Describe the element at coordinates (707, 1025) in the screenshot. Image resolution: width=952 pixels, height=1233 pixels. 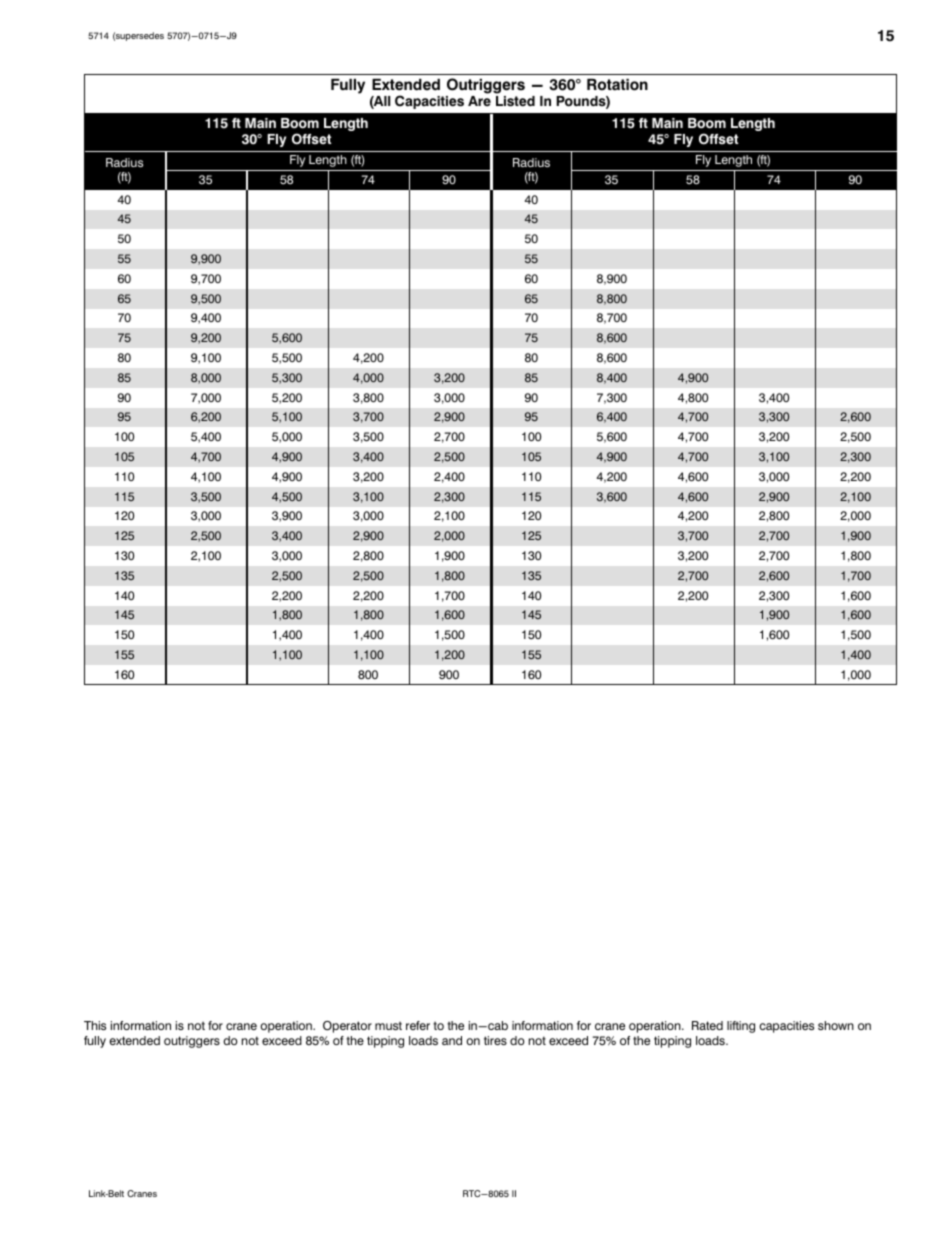
I see `Rated` at that location.
